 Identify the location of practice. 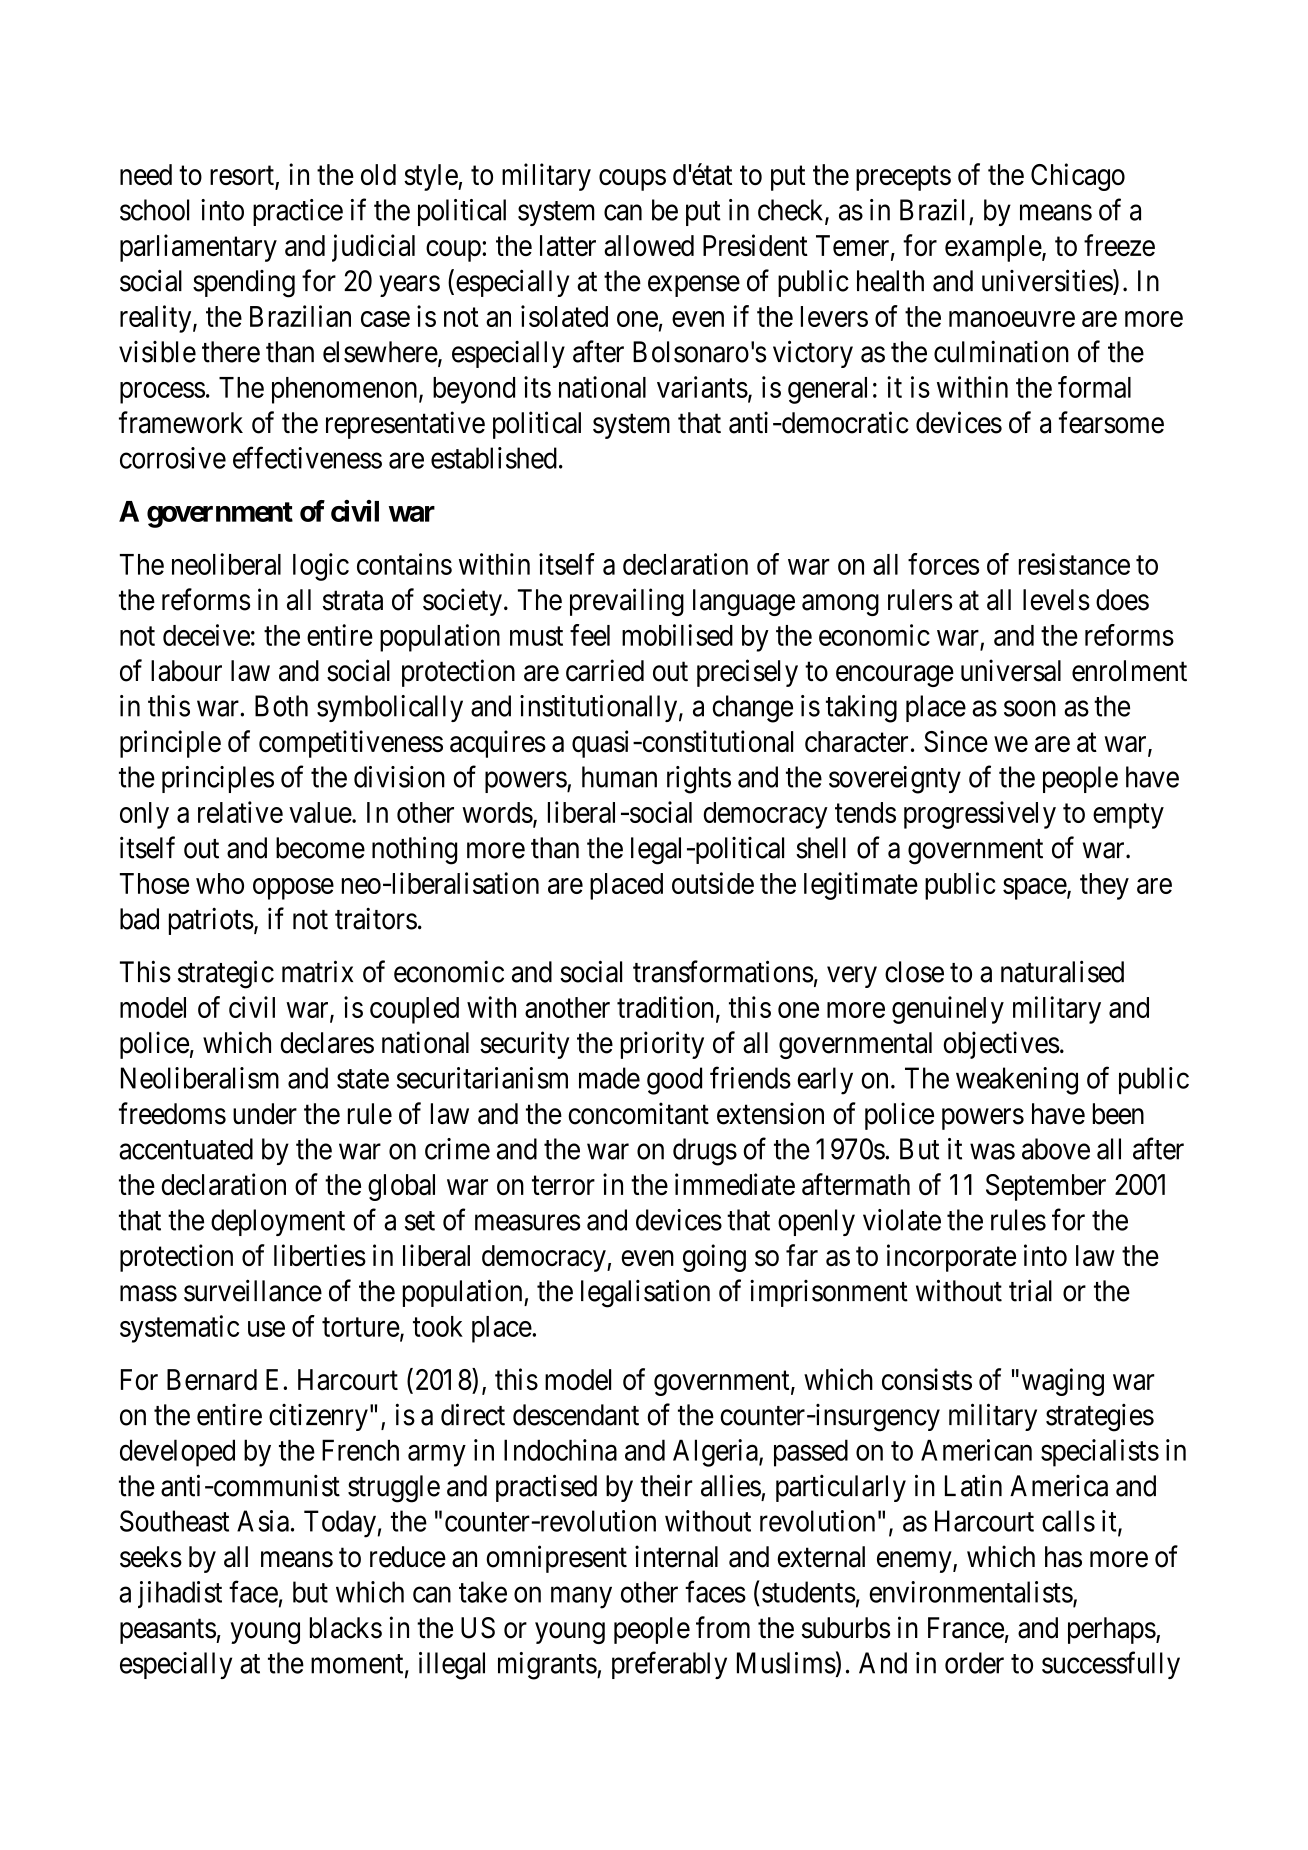
(298, 212).
